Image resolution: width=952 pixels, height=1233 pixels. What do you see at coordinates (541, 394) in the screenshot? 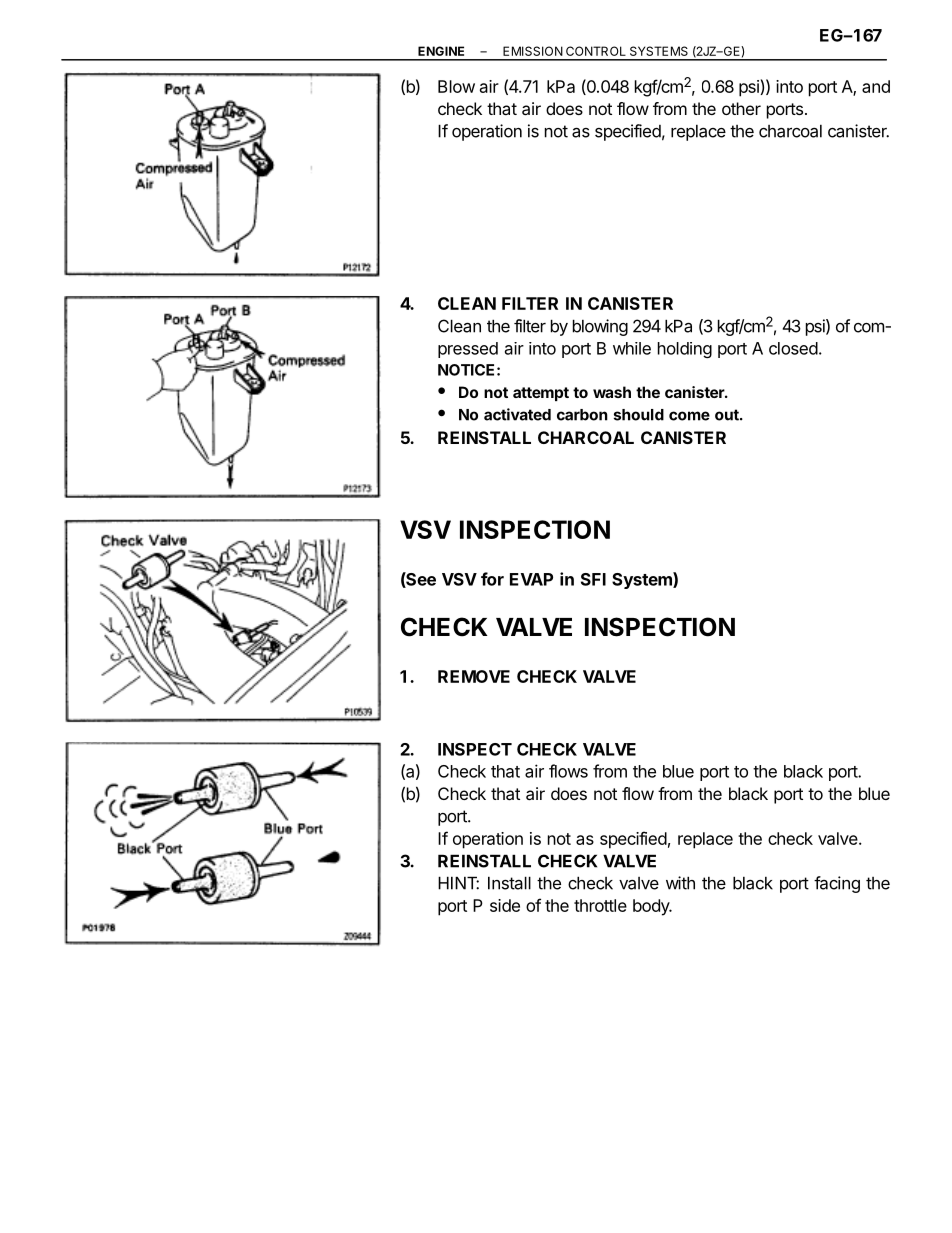
I see `attempt` at bounding box center [541, 394].
